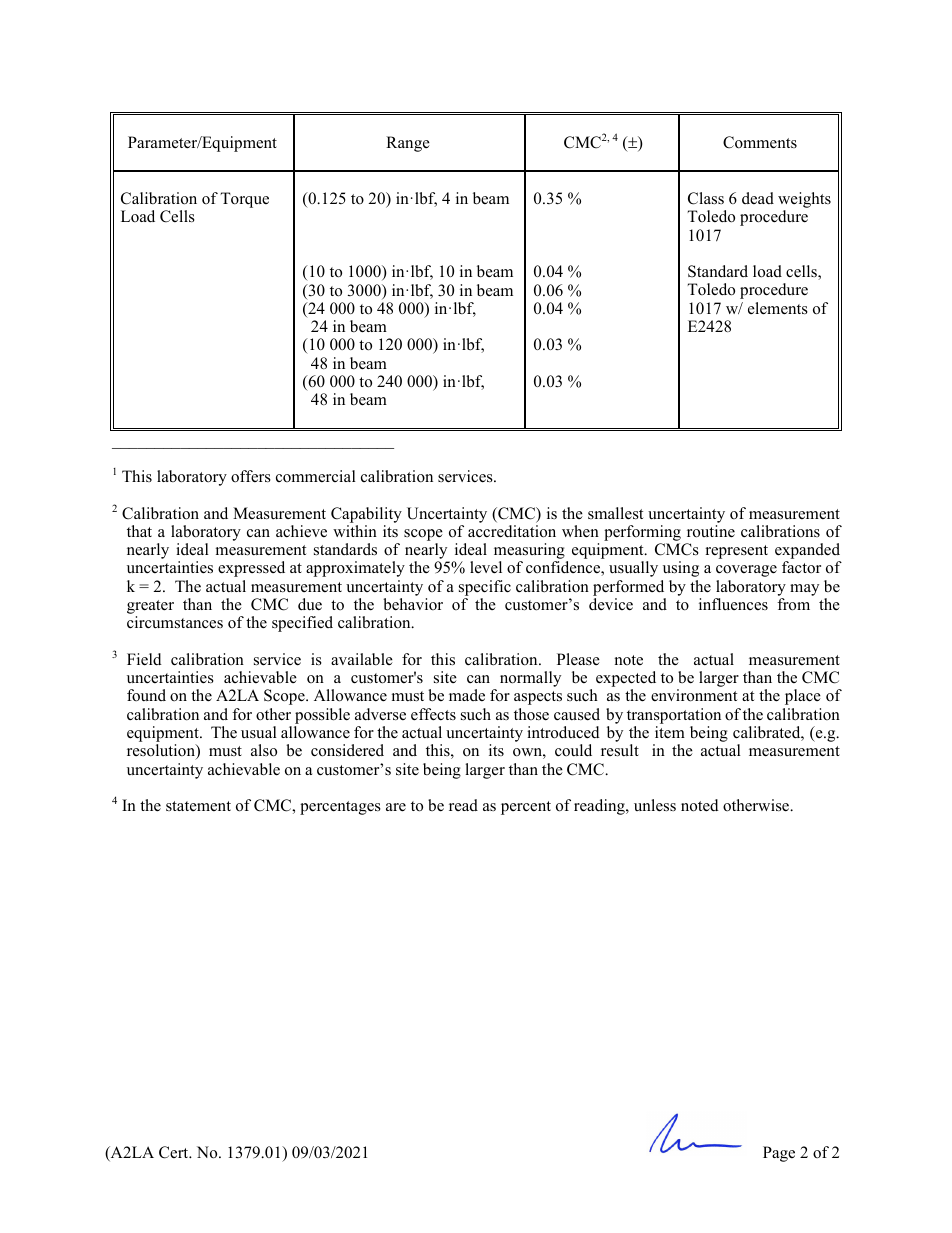  I want to click on influences, so click(733, 604).
